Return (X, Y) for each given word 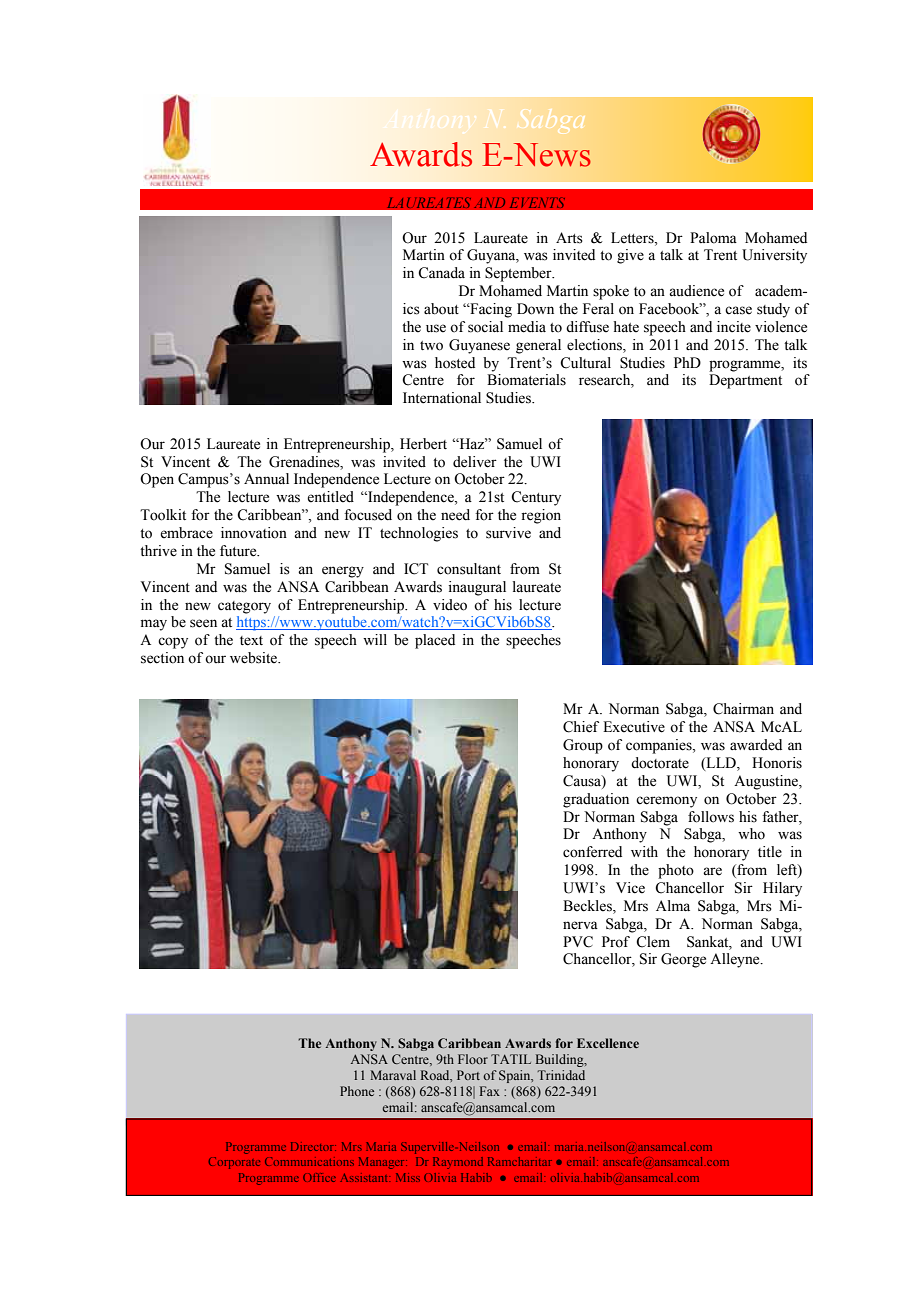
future (239, 551)
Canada (441, 273)
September (519, 274)
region (541, 516)
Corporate (234, 1163)
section (162, 658)
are (712, 871)
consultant (469, 569)
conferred (592, 852)
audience (696, 291)
